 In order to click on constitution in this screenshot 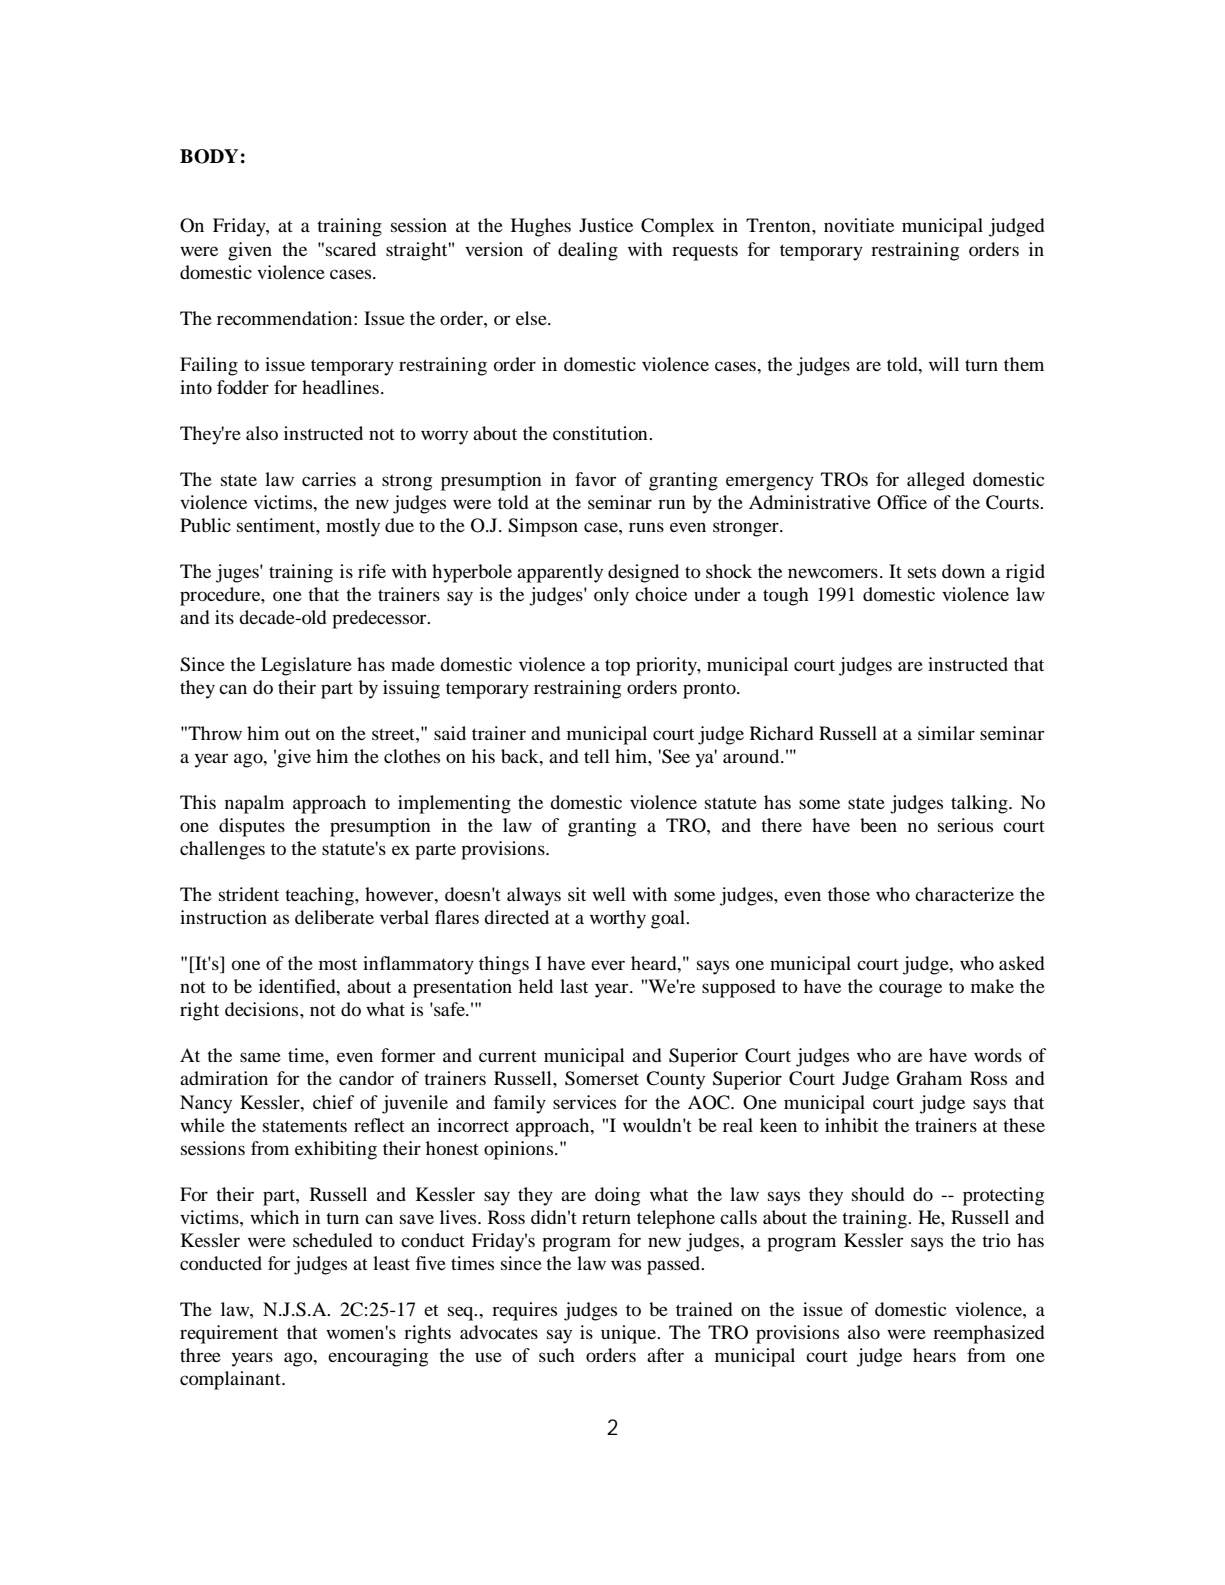, I will do `click(601, 433)`.
